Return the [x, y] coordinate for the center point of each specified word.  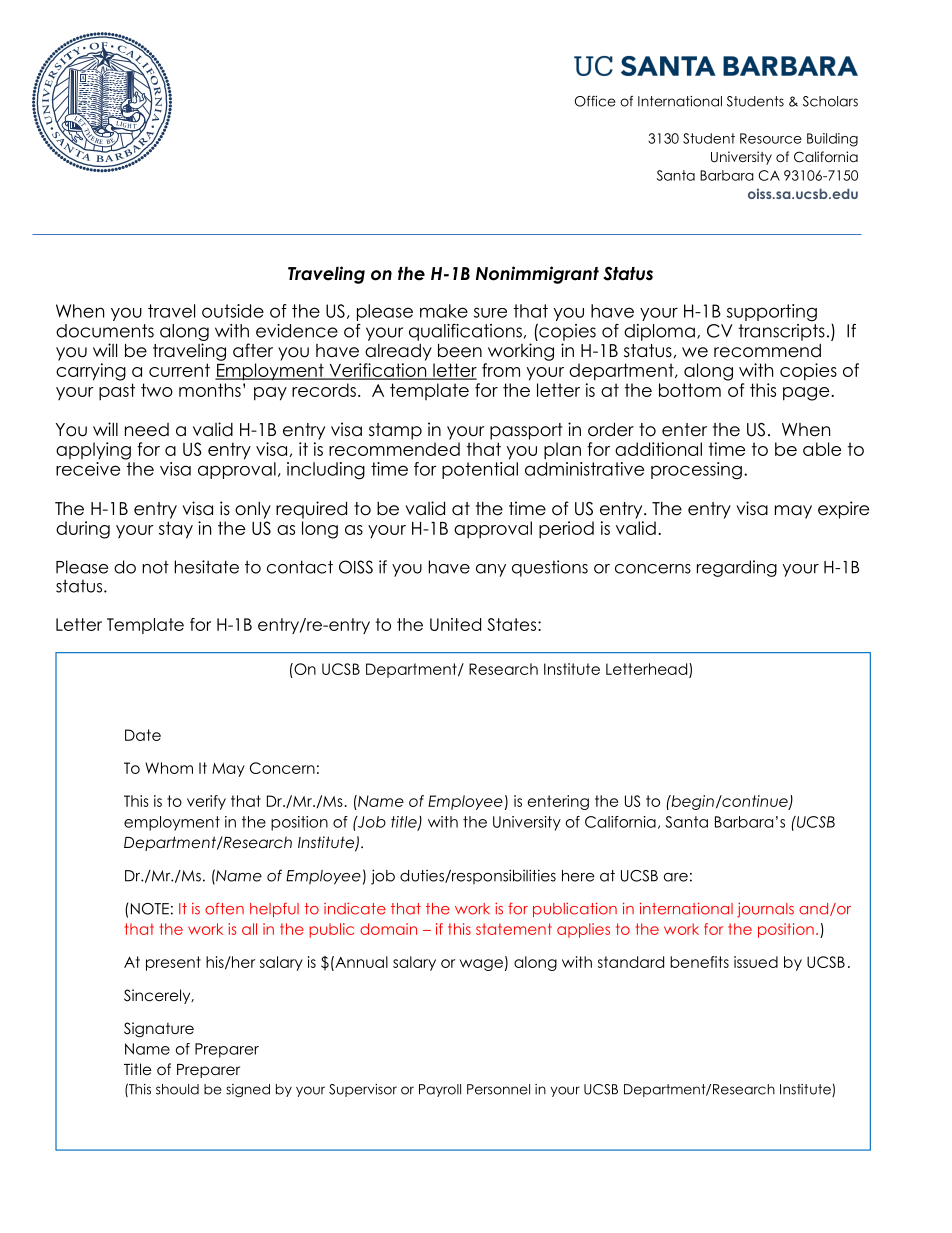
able [822, 449]
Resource [771, 138]
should [177, 1089]
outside [233, 311]
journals [765, 910]
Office [595, 101]
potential [480, 470]
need [147, 430]
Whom [169, 768]
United [455, 624]
